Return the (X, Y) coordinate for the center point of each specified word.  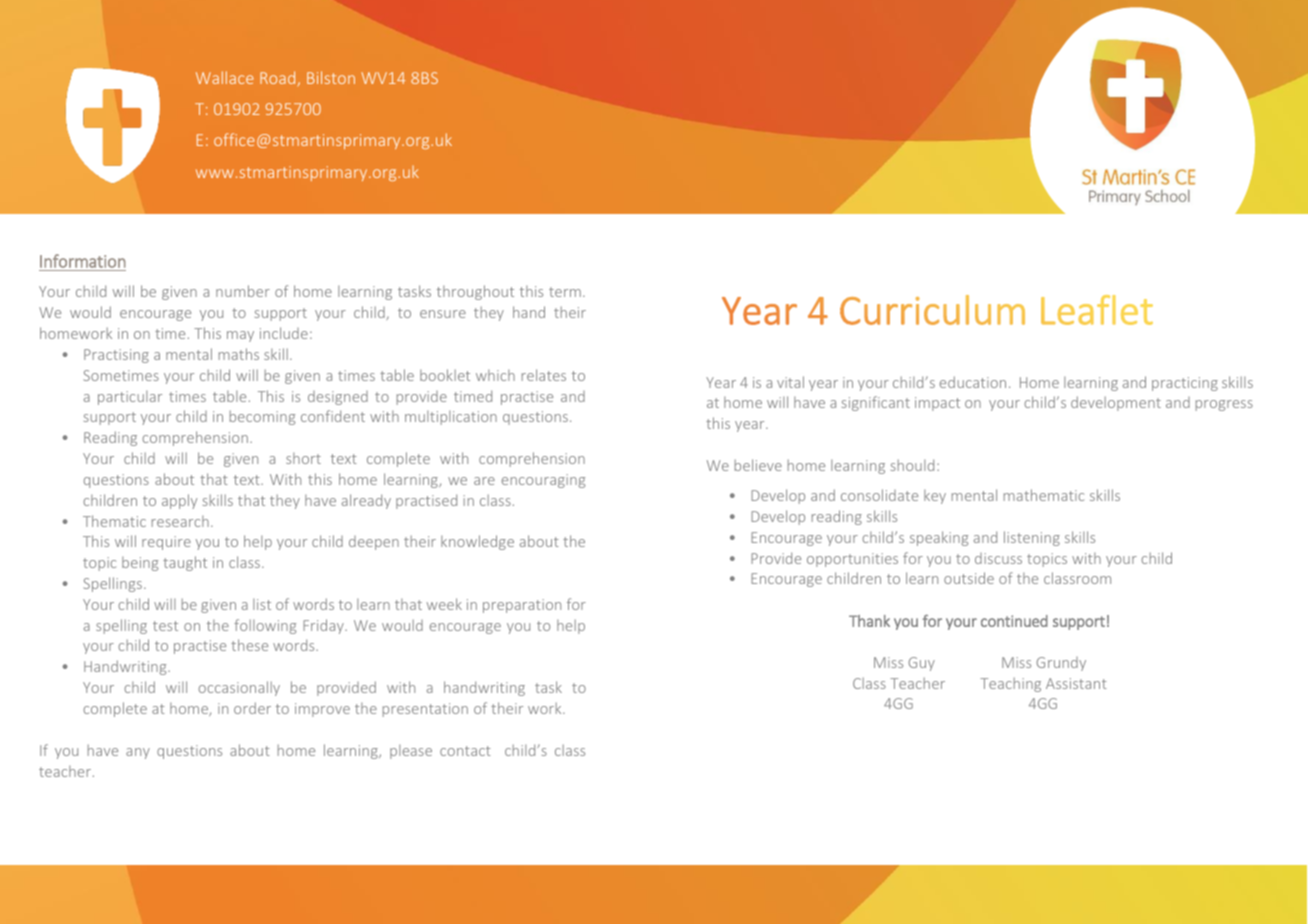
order (252, 708)
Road (279, 79)
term (565, 292)
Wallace (224, 77)
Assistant (1076, 683)
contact (465, 751)
